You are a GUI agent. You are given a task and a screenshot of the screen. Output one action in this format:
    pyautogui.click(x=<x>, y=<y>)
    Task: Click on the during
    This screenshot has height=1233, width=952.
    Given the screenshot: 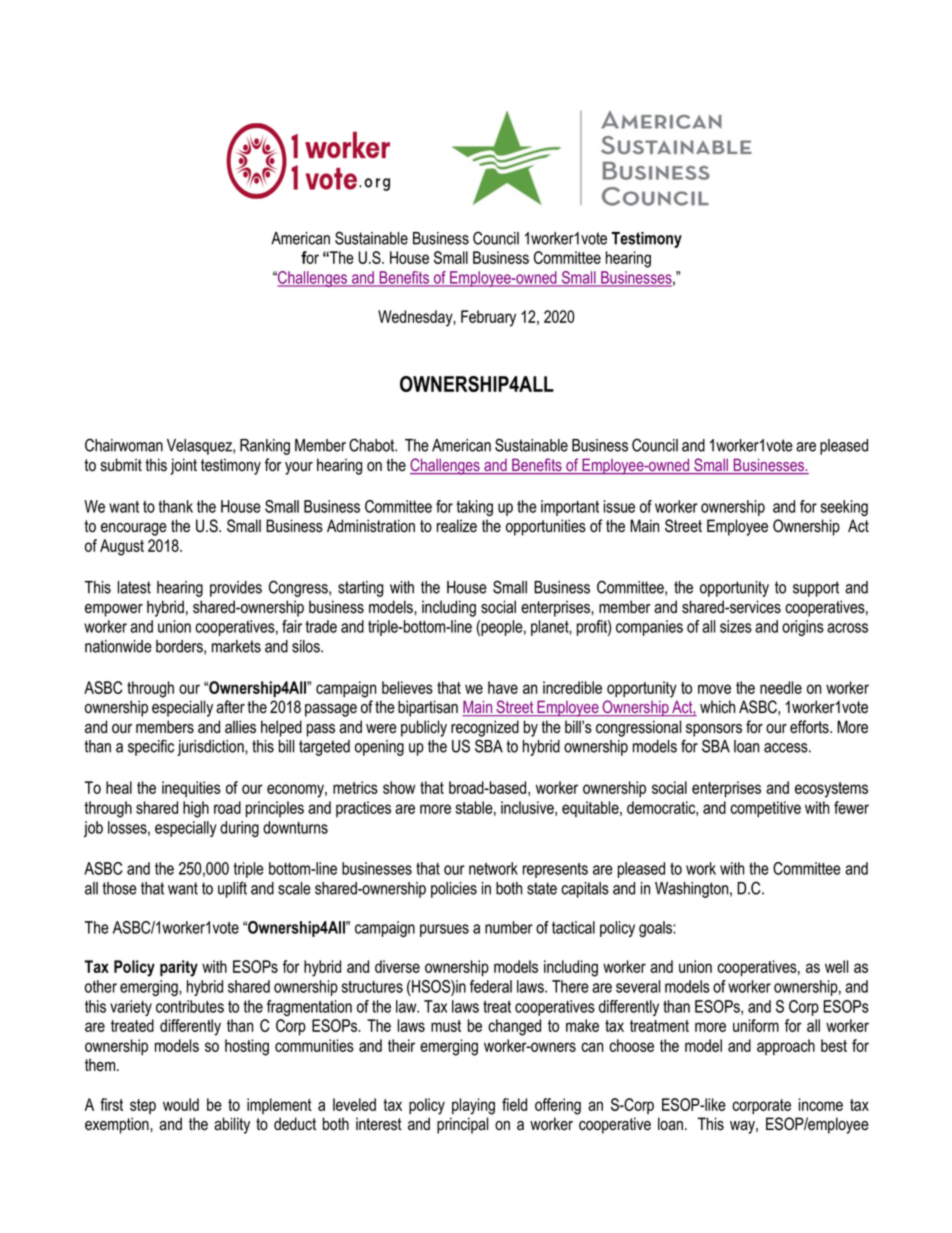 What is the action you would take?
    pyautogui.click(x=239, y=829)
